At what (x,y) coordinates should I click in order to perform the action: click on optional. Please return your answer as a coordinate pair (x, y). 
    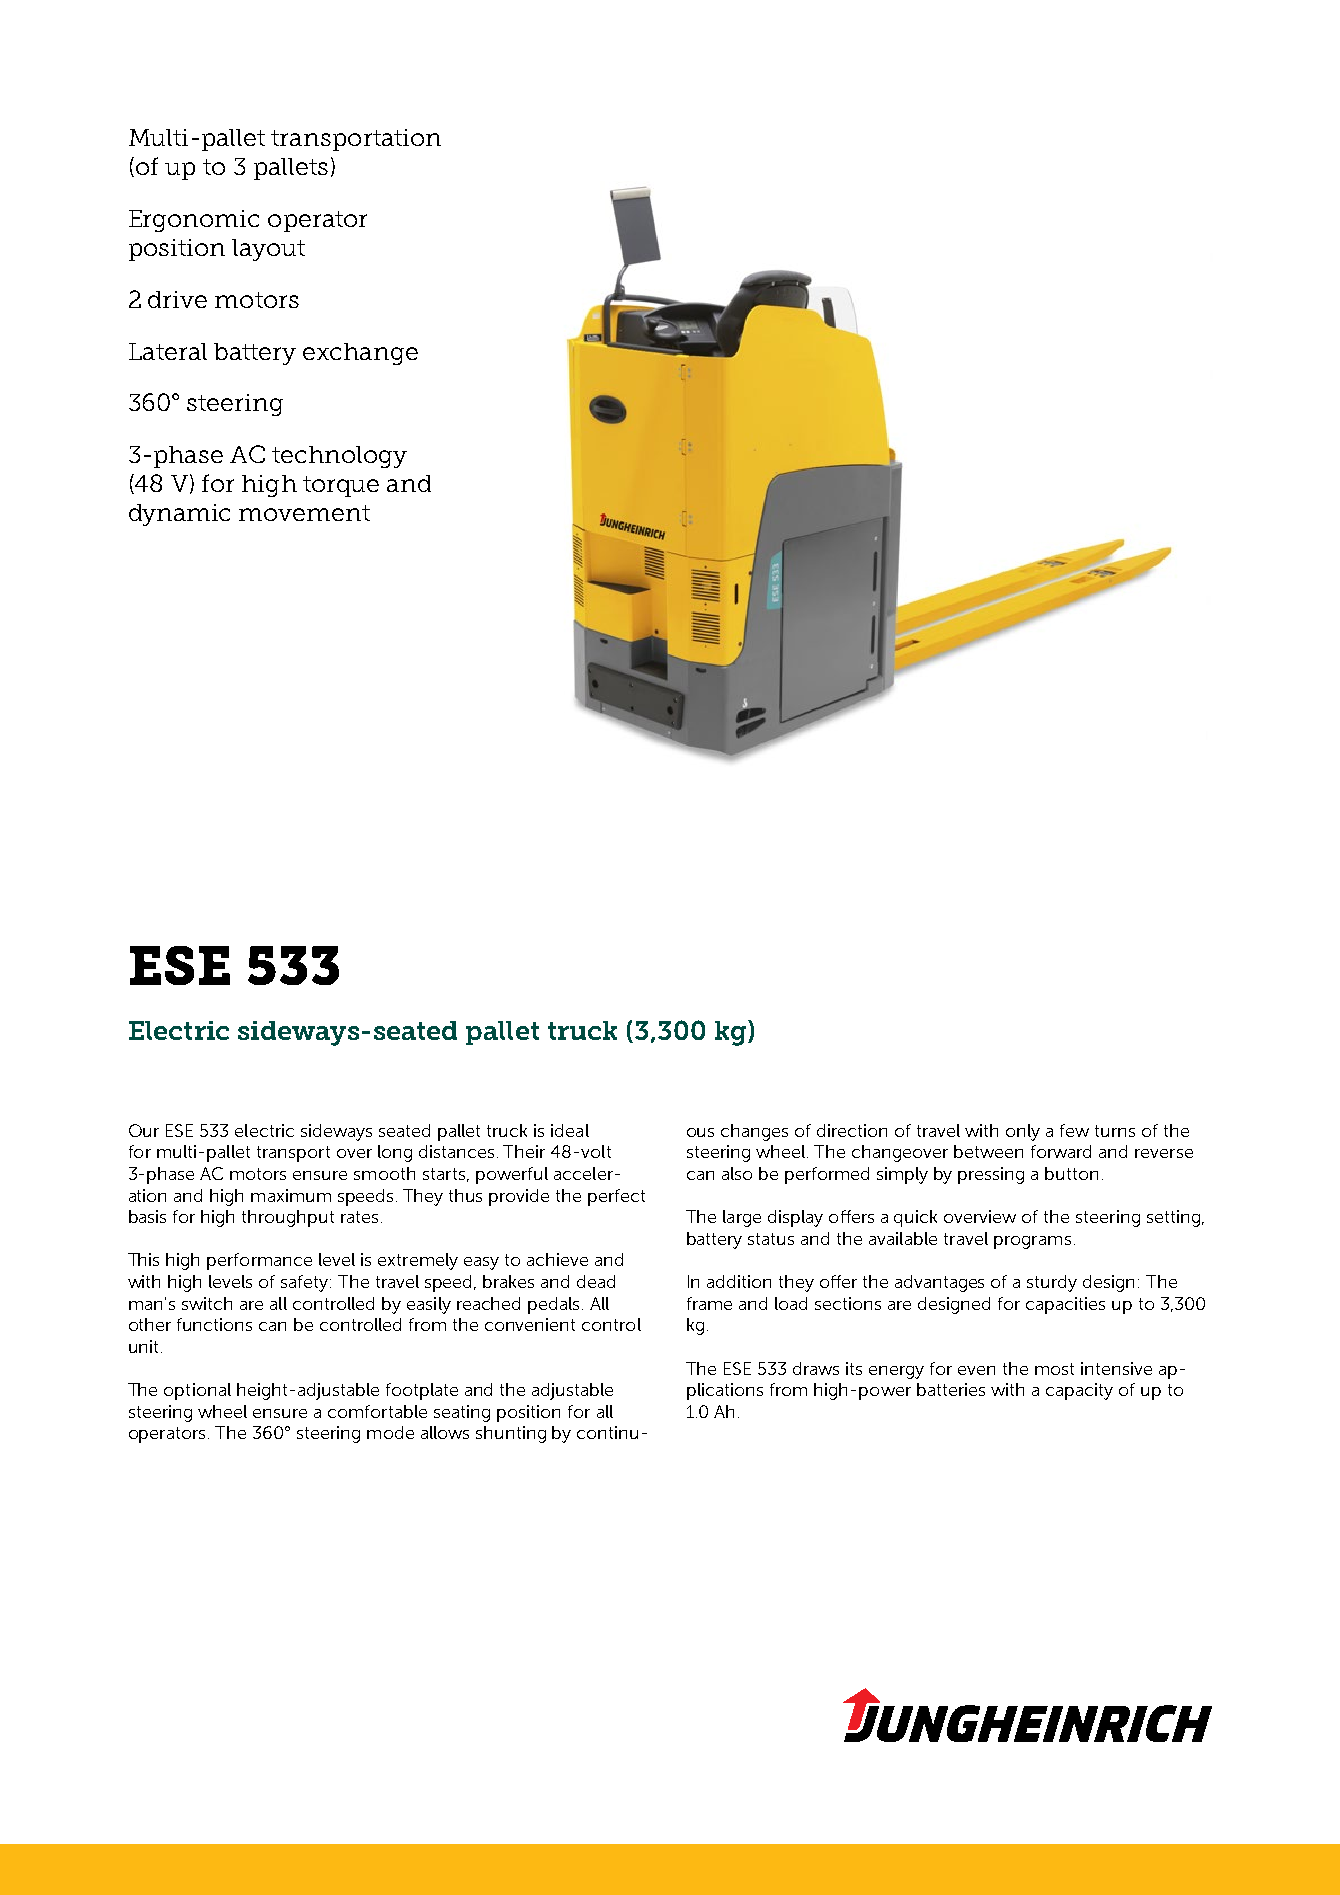
    Looking at the image, I should click on (197, 1391).
